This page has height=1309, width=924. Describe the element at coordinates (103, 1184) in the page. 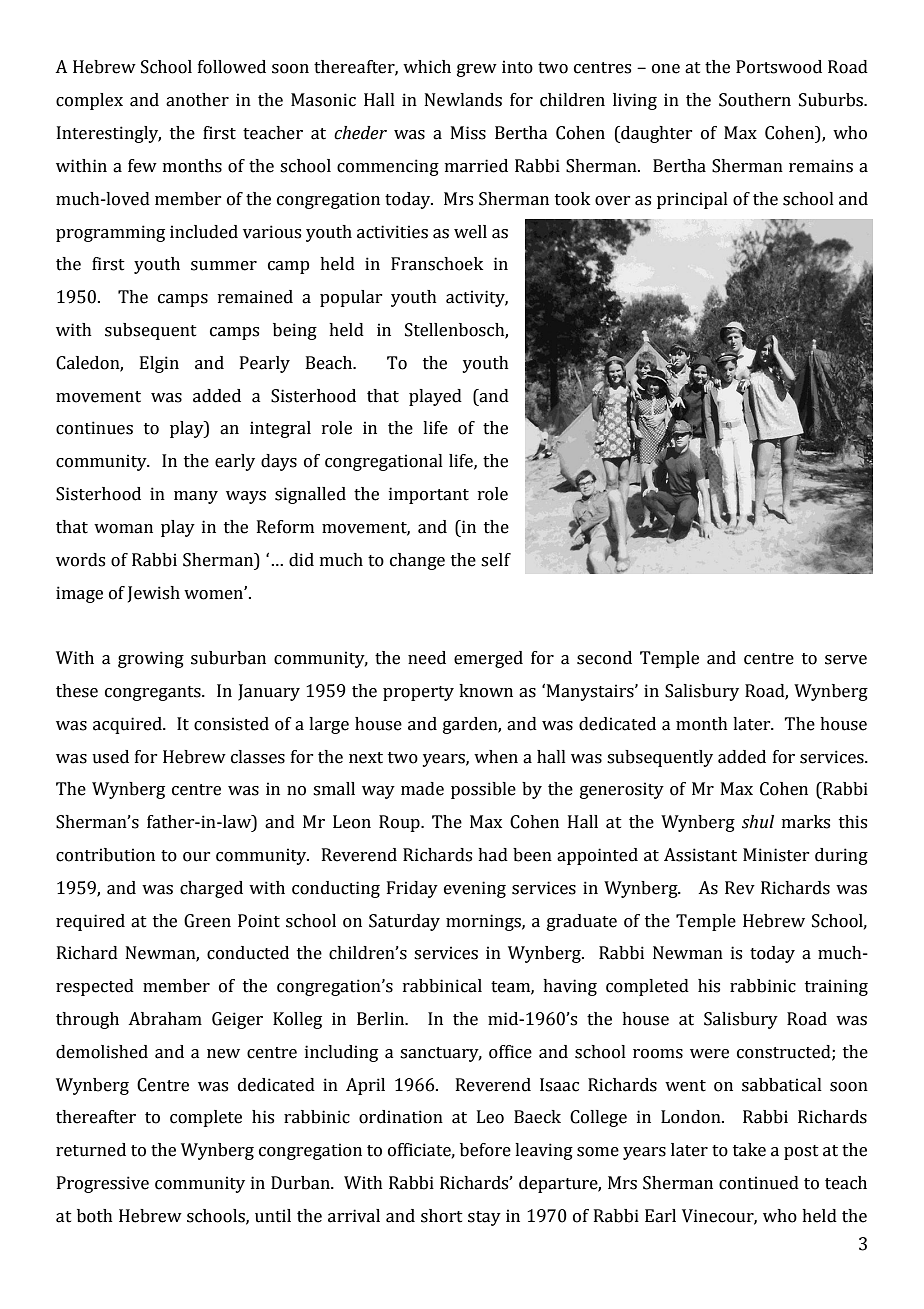

I see `Progressive` at that location.
